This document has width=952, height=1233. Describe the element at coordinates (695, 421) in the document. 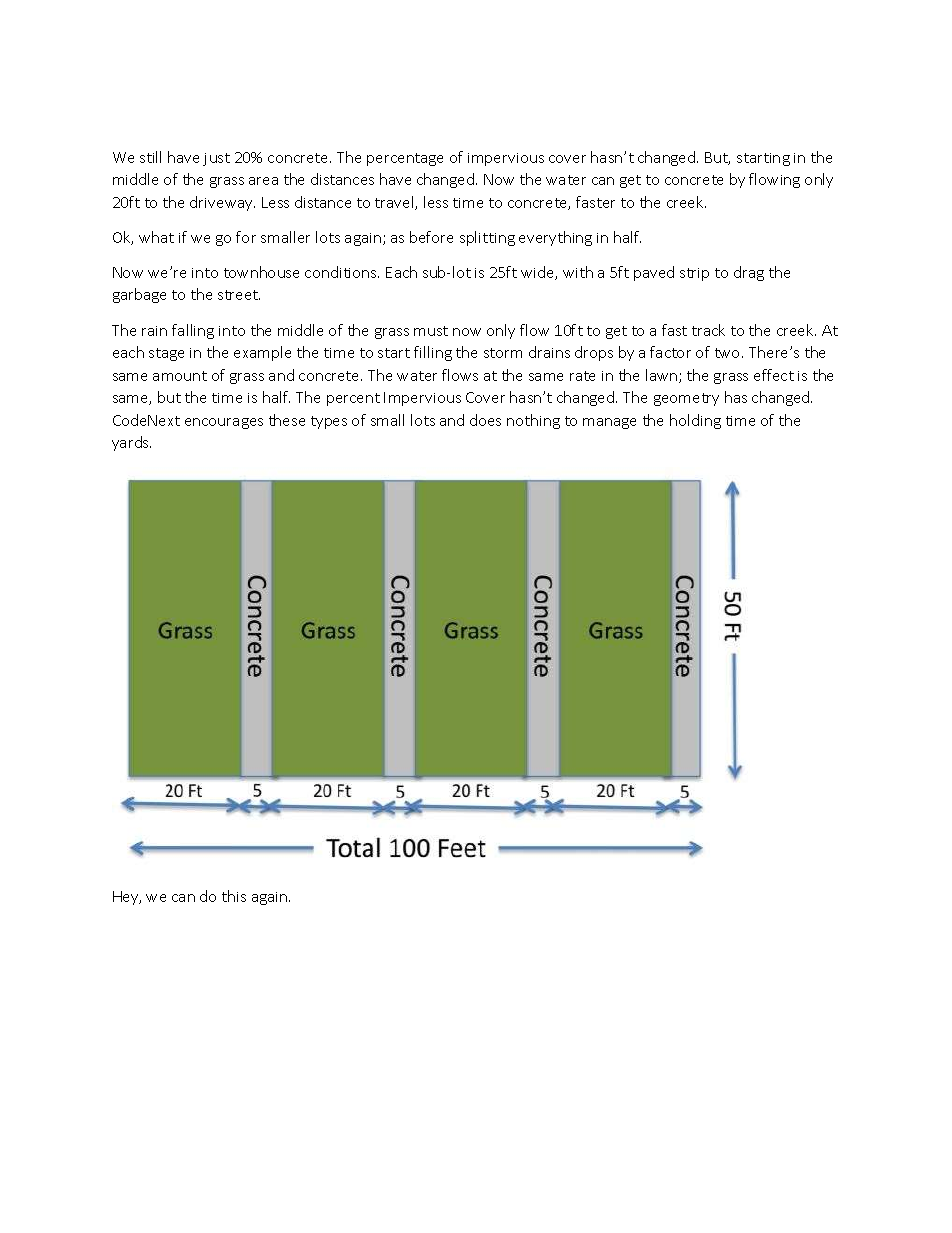

I see `holding` at that location.
